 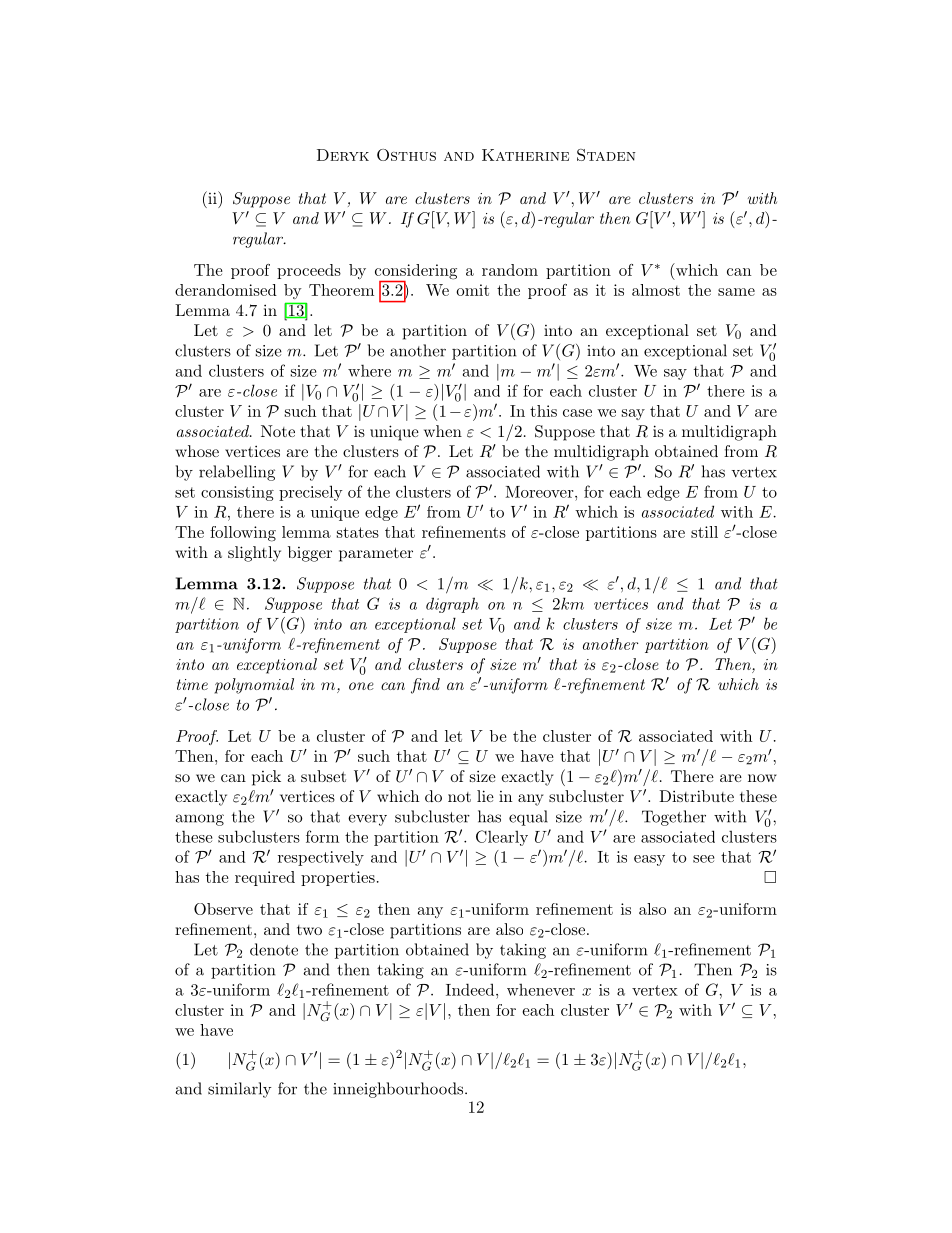 I want to click on find, so click(x=425, y=686).
